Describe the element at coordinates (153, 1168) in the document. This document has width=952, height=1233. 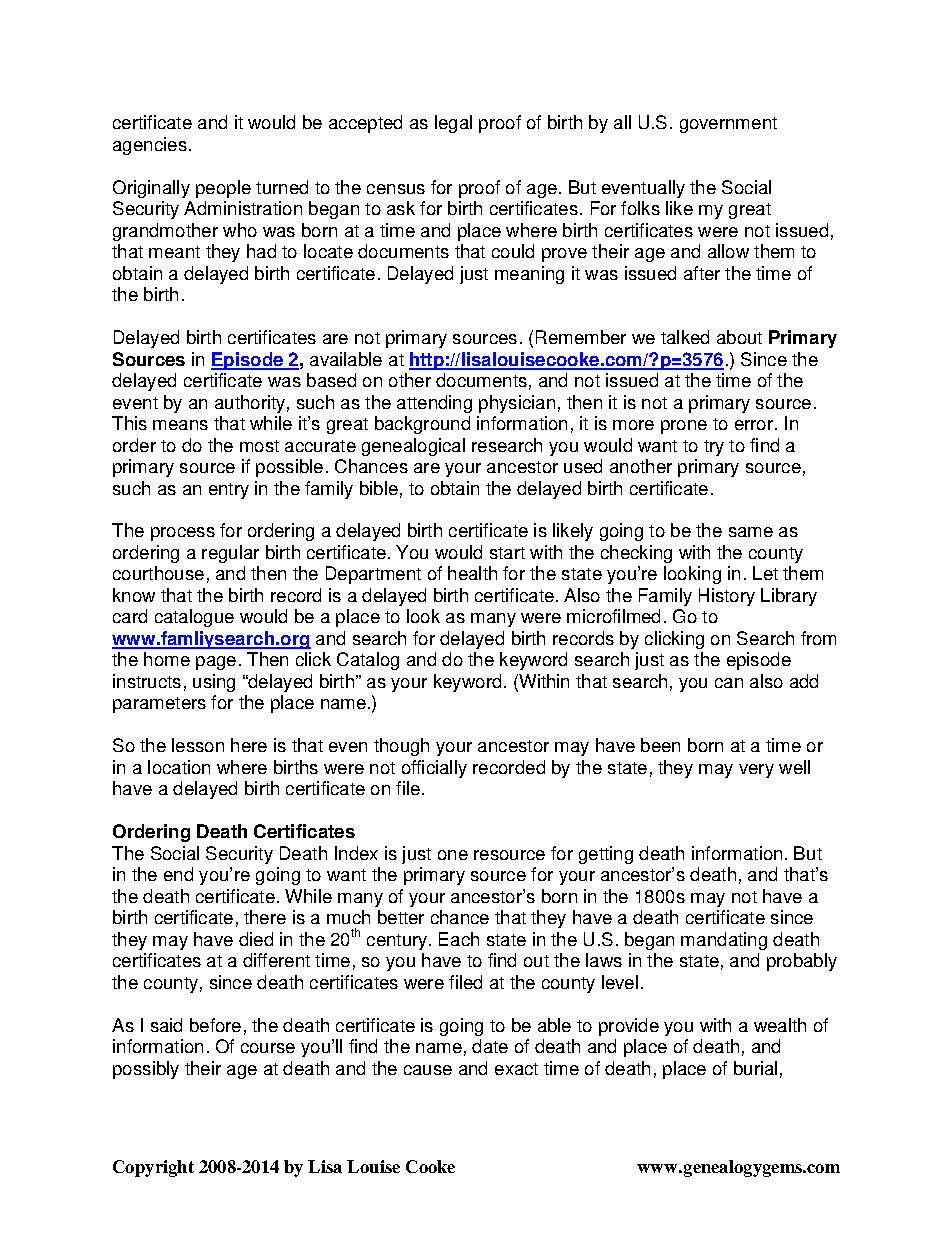
I see `Copyright` at that location.
